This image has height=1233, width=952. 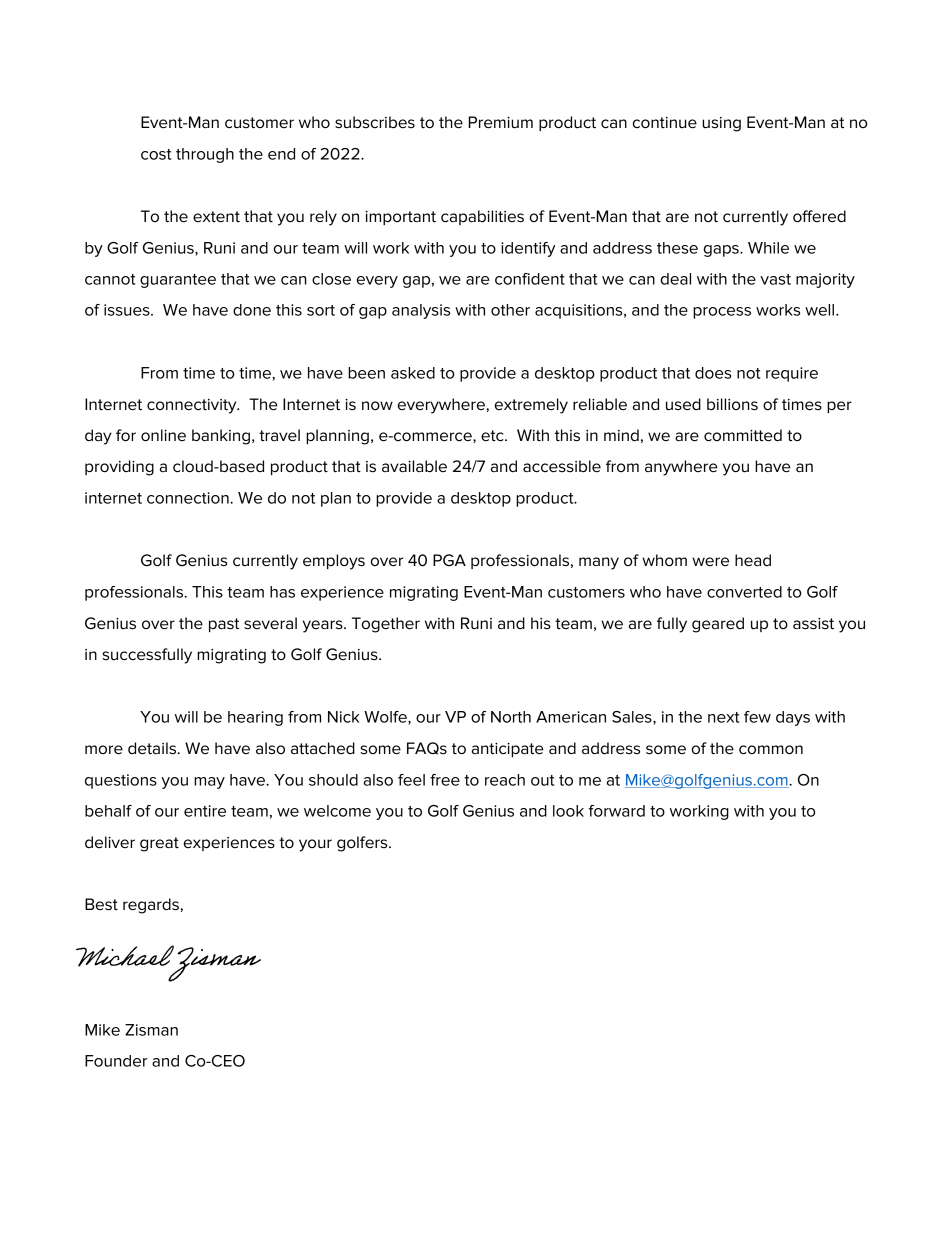 What do you see at coordinates (116, 1061) in the image?
I see `Founder` at bounding box center [116, 1061].
